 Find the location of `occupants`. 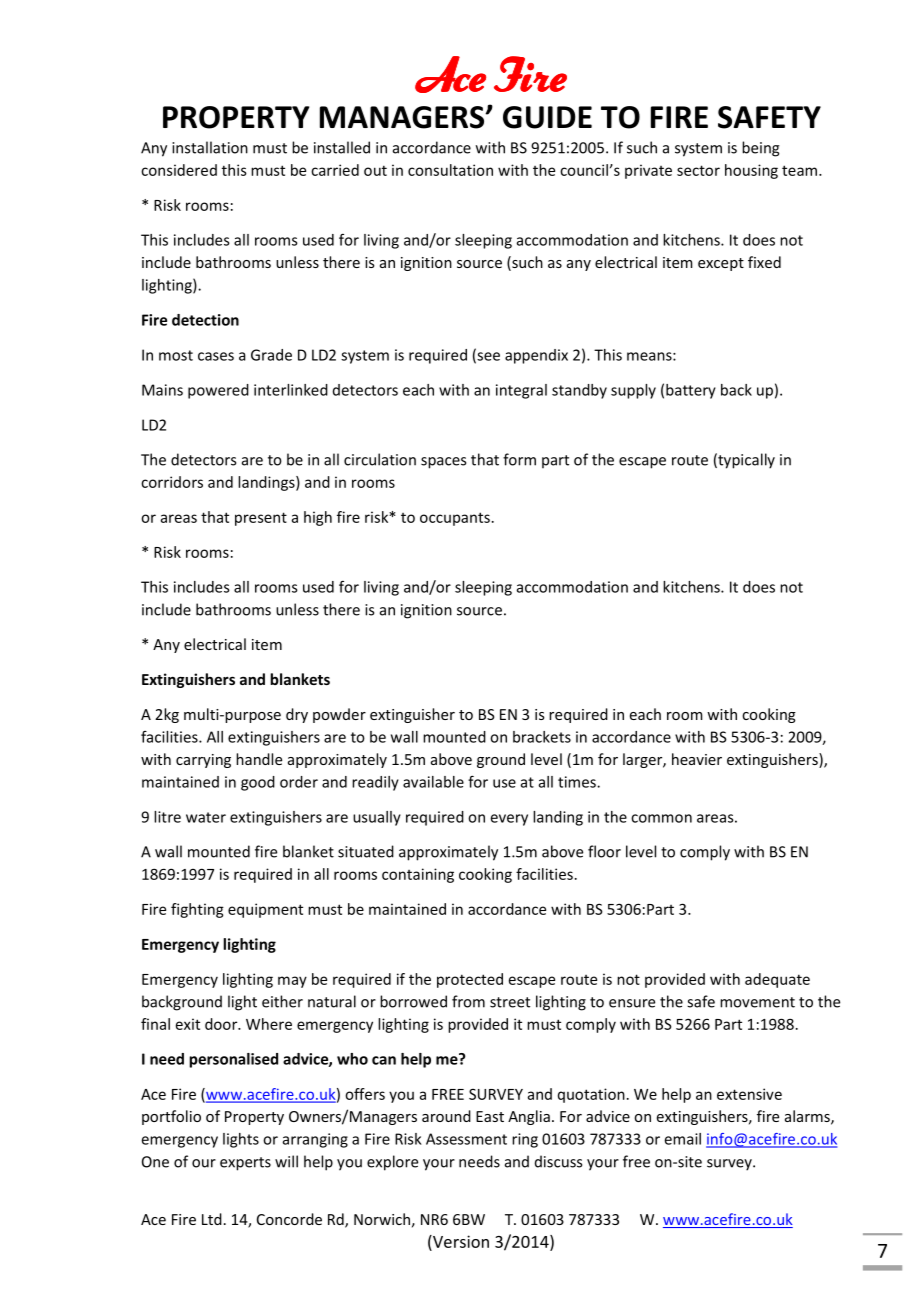

occupants is located at coordinates (455, 519).
